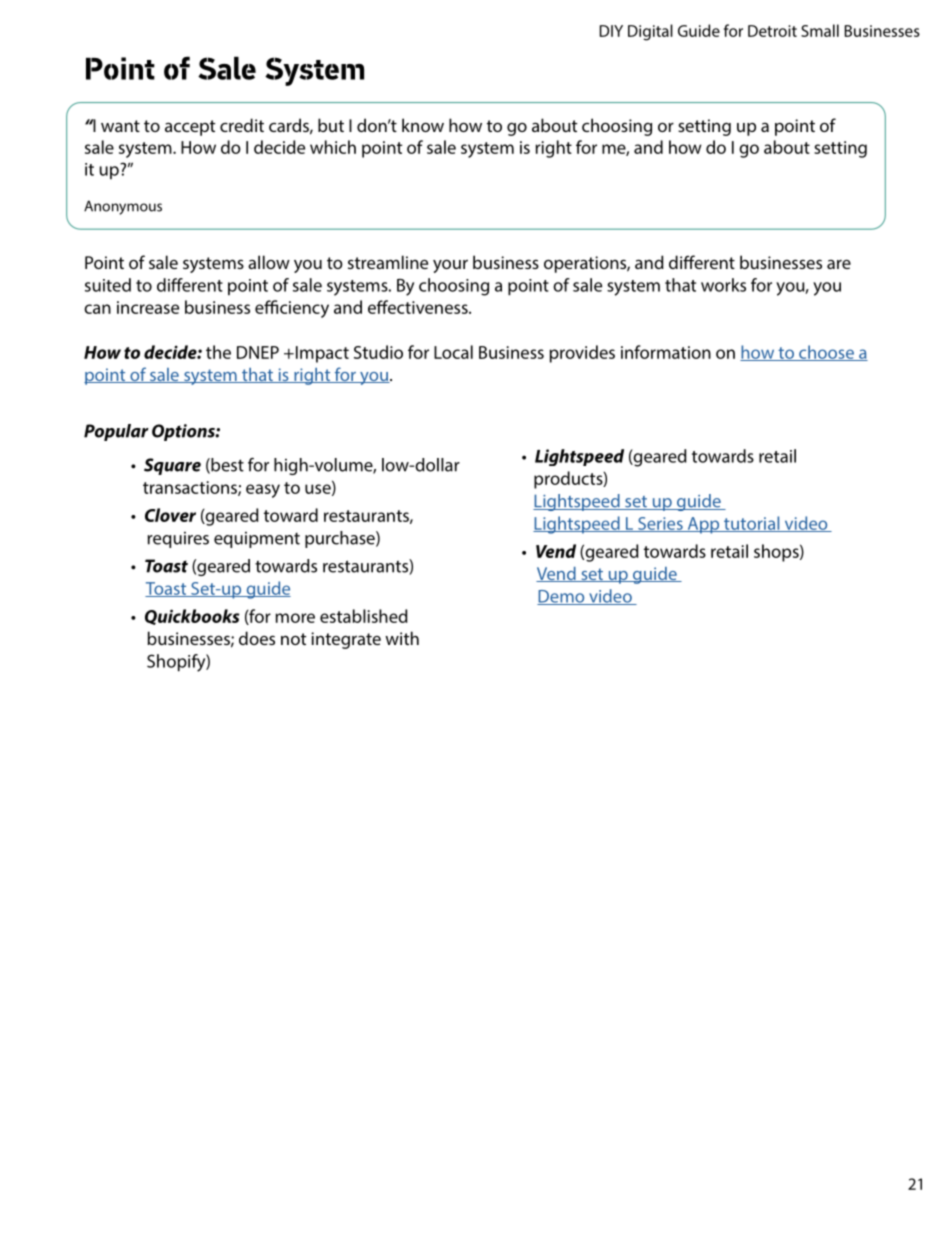 This screenshot has height=1233, width=952. Describe the element at coordinates (611, 31) in the screenshot. I see `DIY` at that location.
